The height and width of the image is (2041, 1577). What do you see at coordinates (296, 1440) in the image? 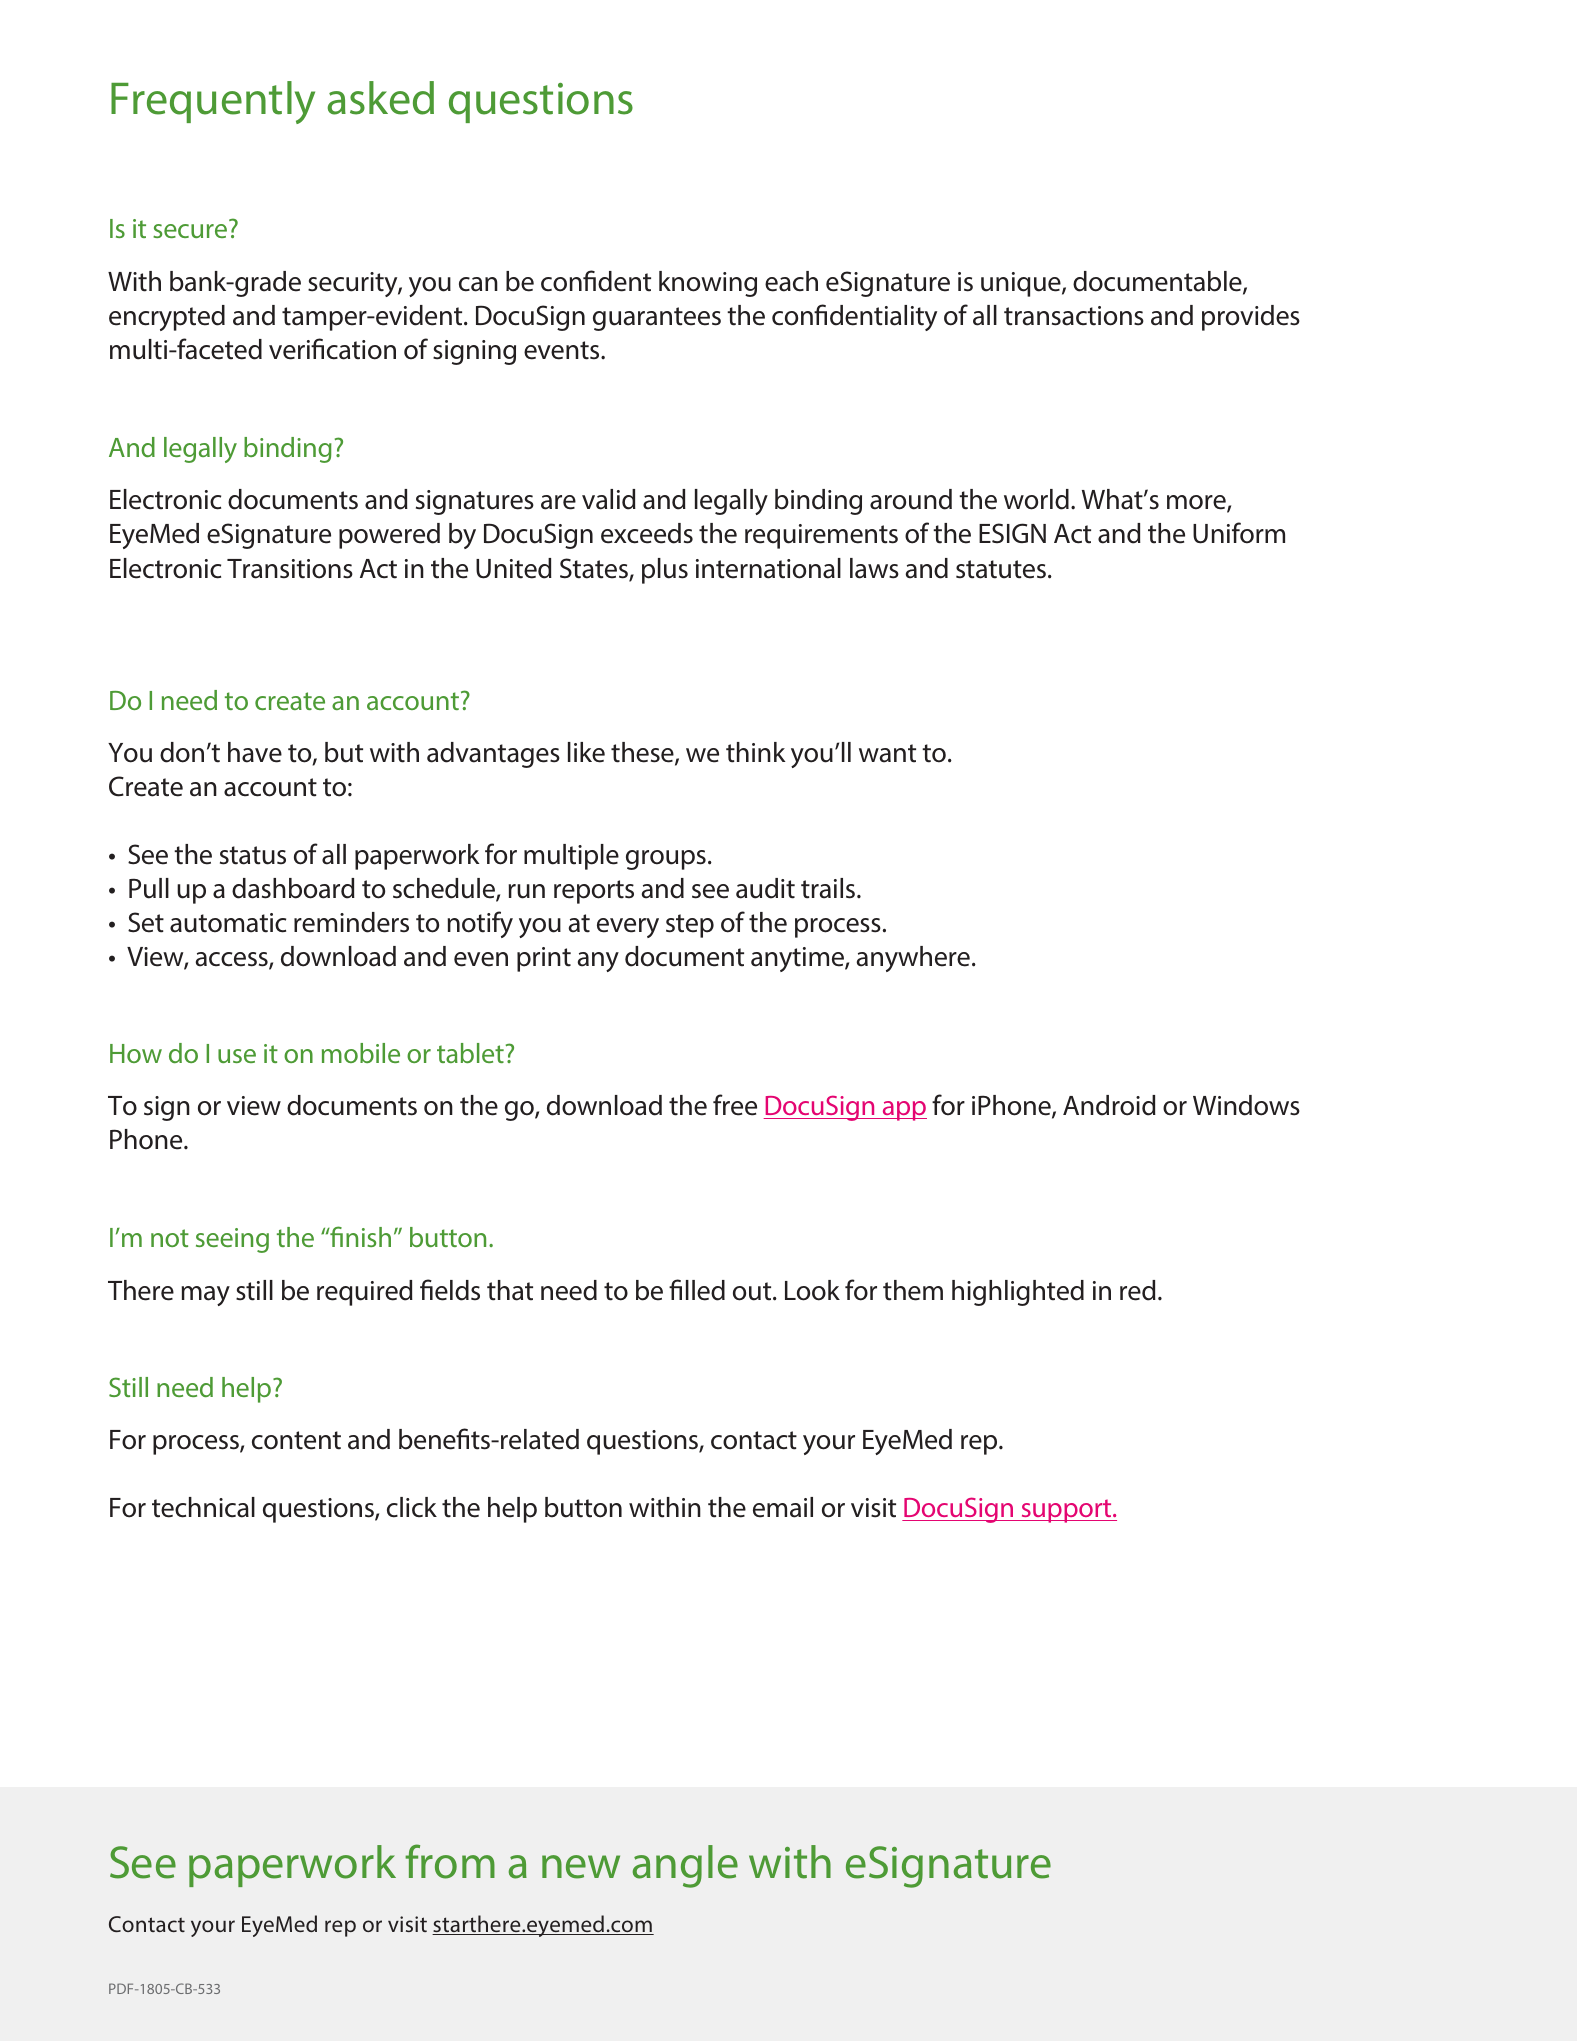
I see `content` at bounding box center [296, 1440].
